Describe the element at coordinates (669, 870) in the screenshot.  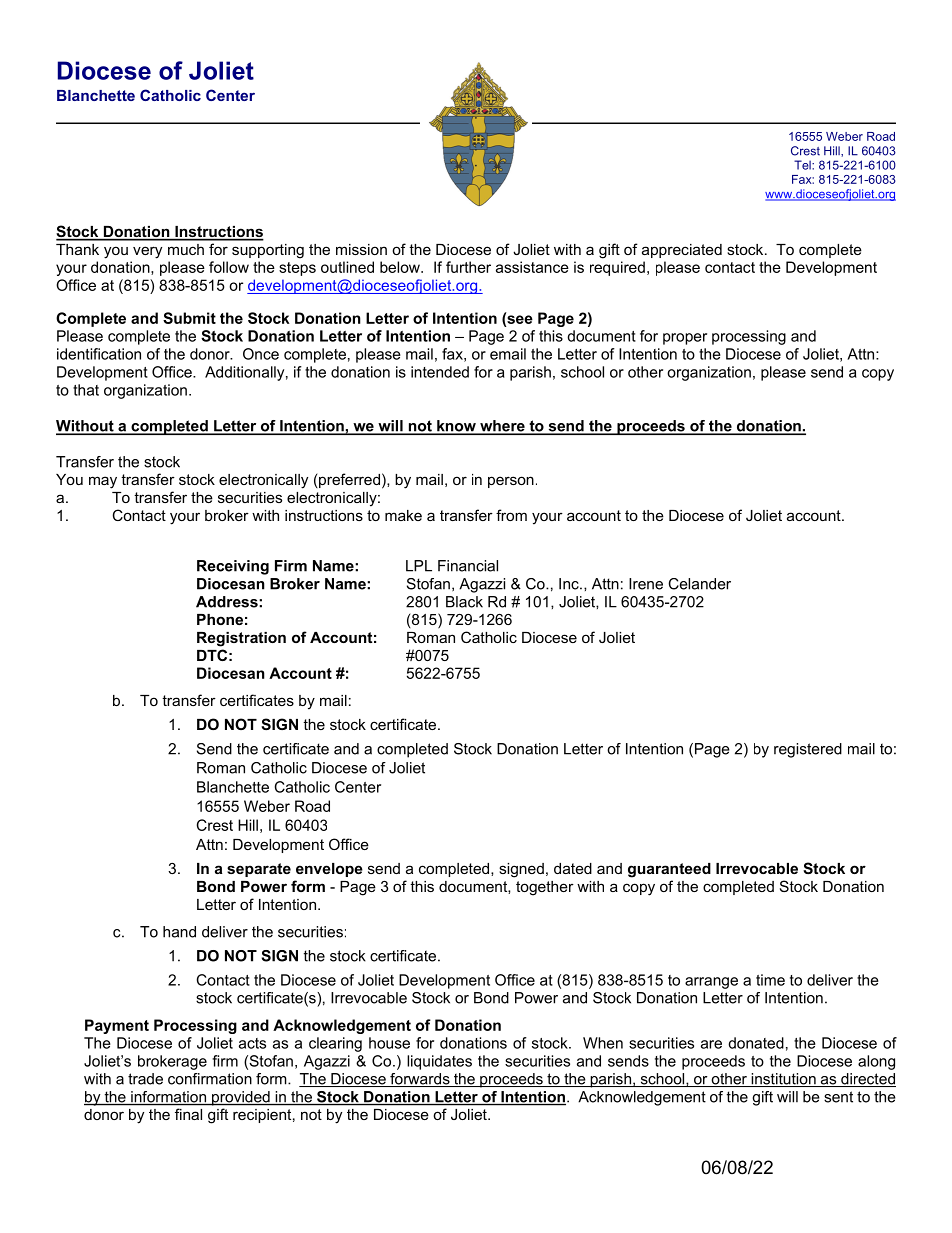
I see `guaranteed` at that location.
